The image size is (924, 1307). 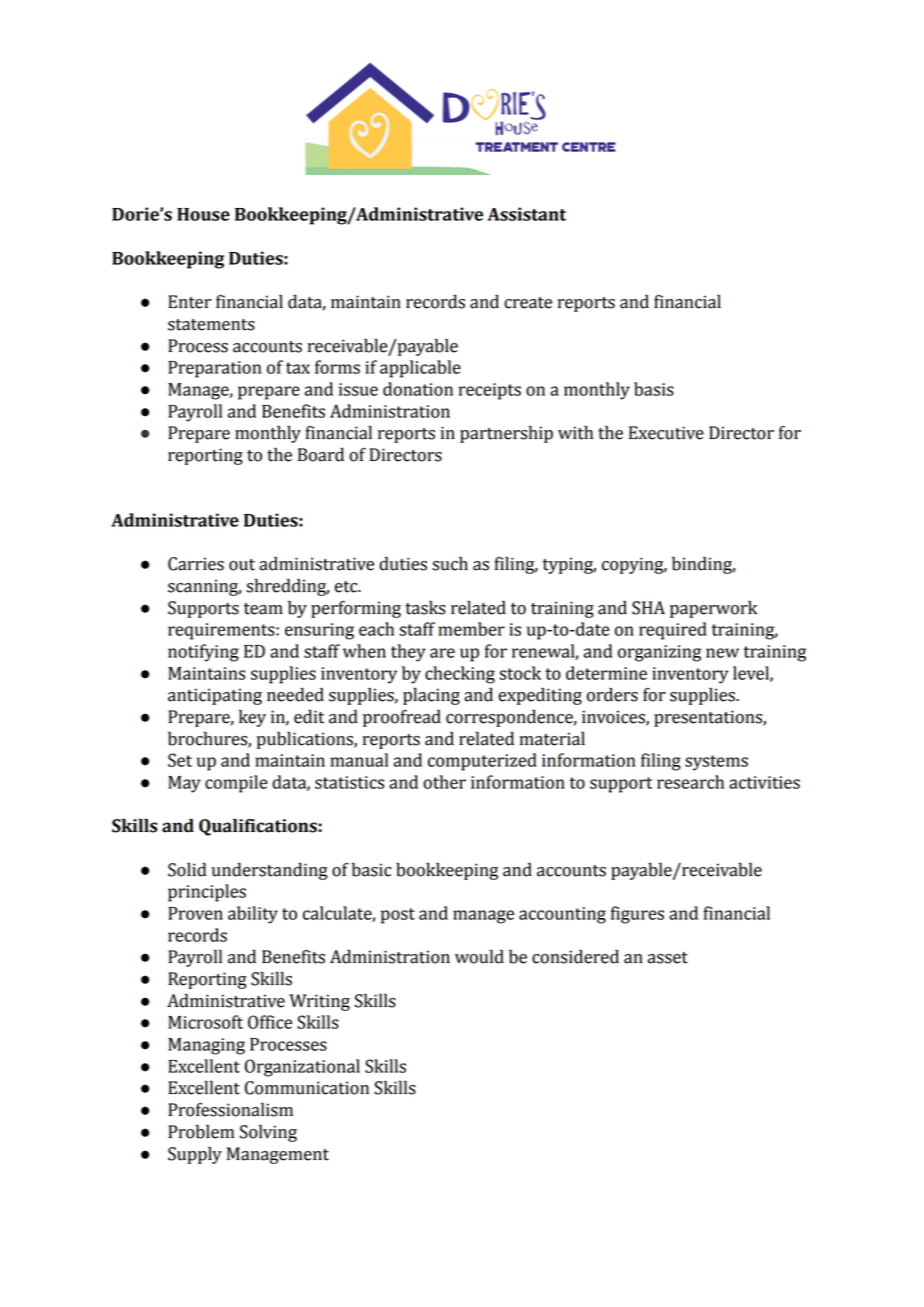 What do you see at coordinates (659, 653) in the image?
I see `organizing` at bounding box center [659, 653].
